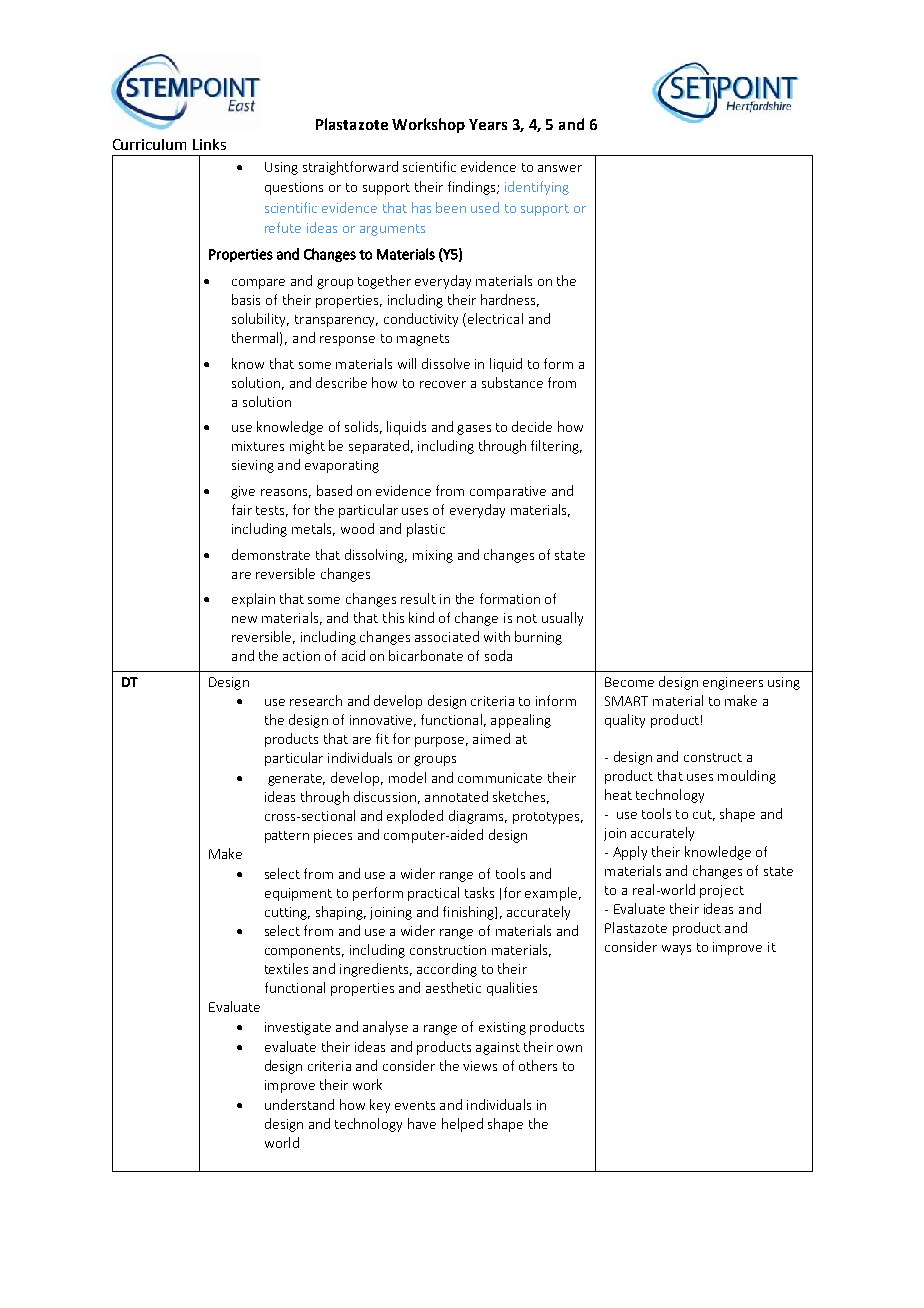 The width and height of the screenshot is (924, 1308). Describe the element at coordinates (433, 894) in the screenshot. I see `practical` at that location.
